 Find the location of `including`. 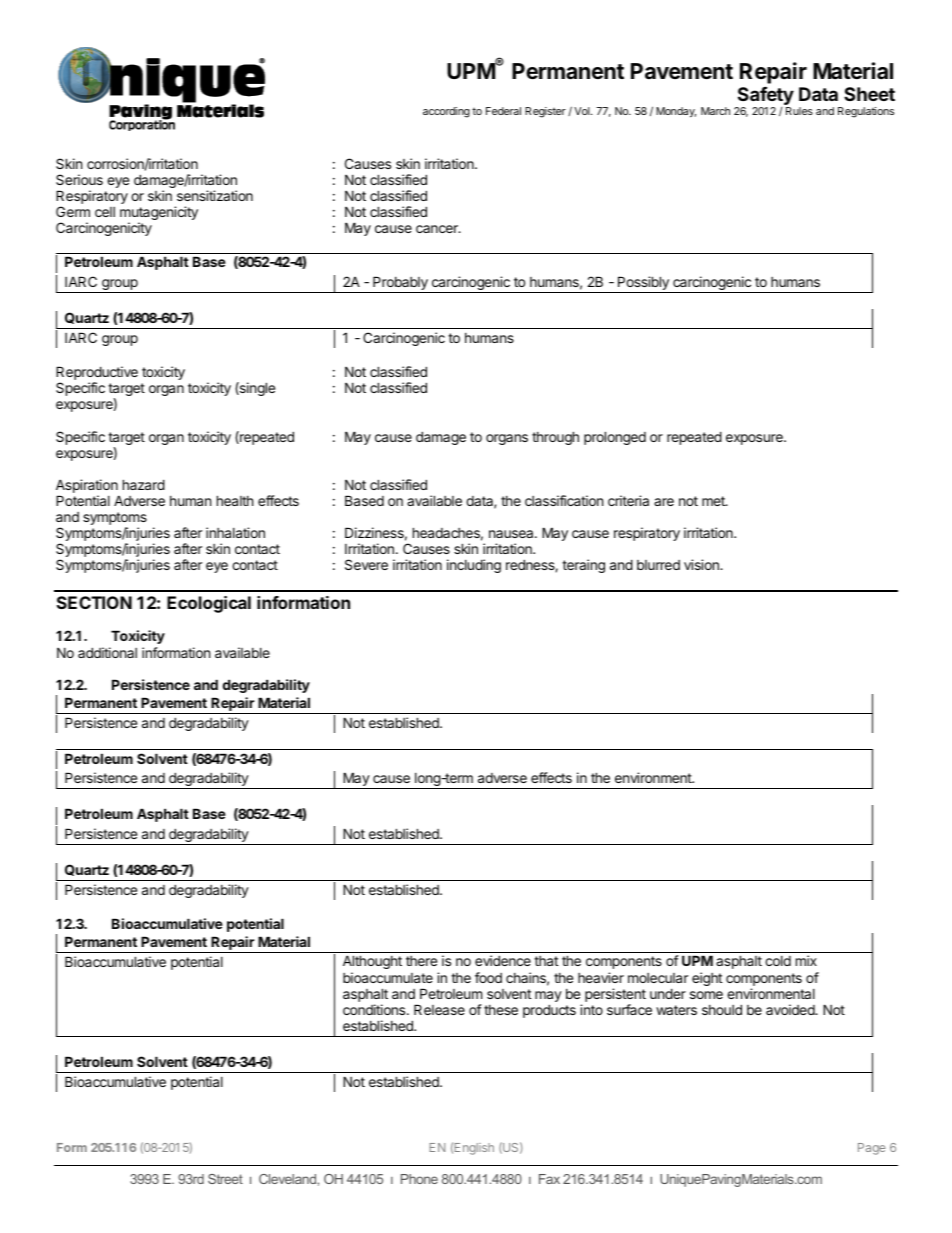

including is located at coordinates (474, 566).
